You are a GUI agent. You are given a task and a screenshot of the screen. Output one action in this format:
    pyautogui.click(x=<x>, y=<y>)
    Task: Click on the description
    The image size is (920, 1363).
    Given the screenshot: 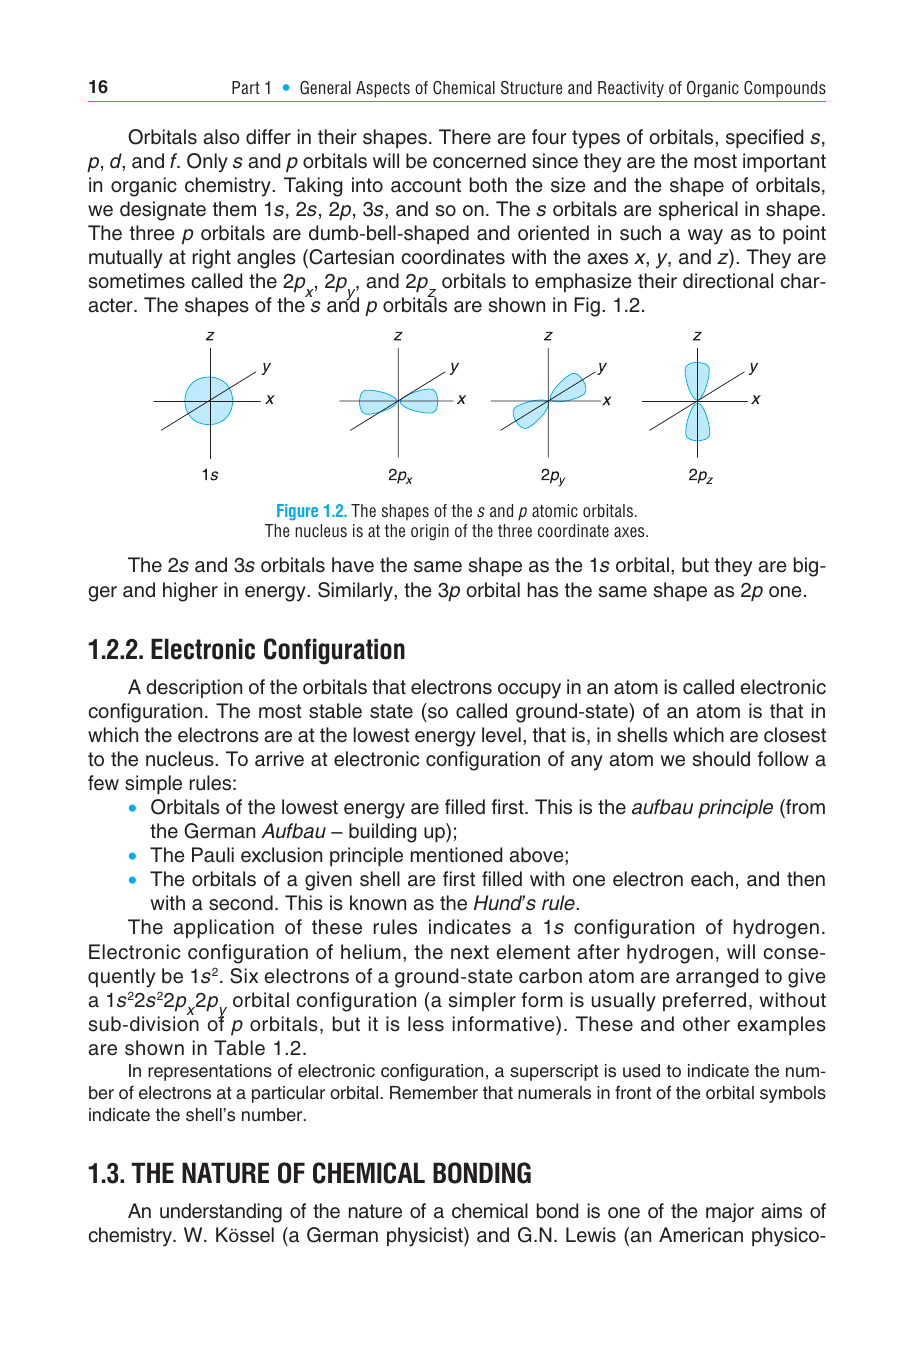 What is the action you would take?
    pyautogui.click(x=194, y=688)
